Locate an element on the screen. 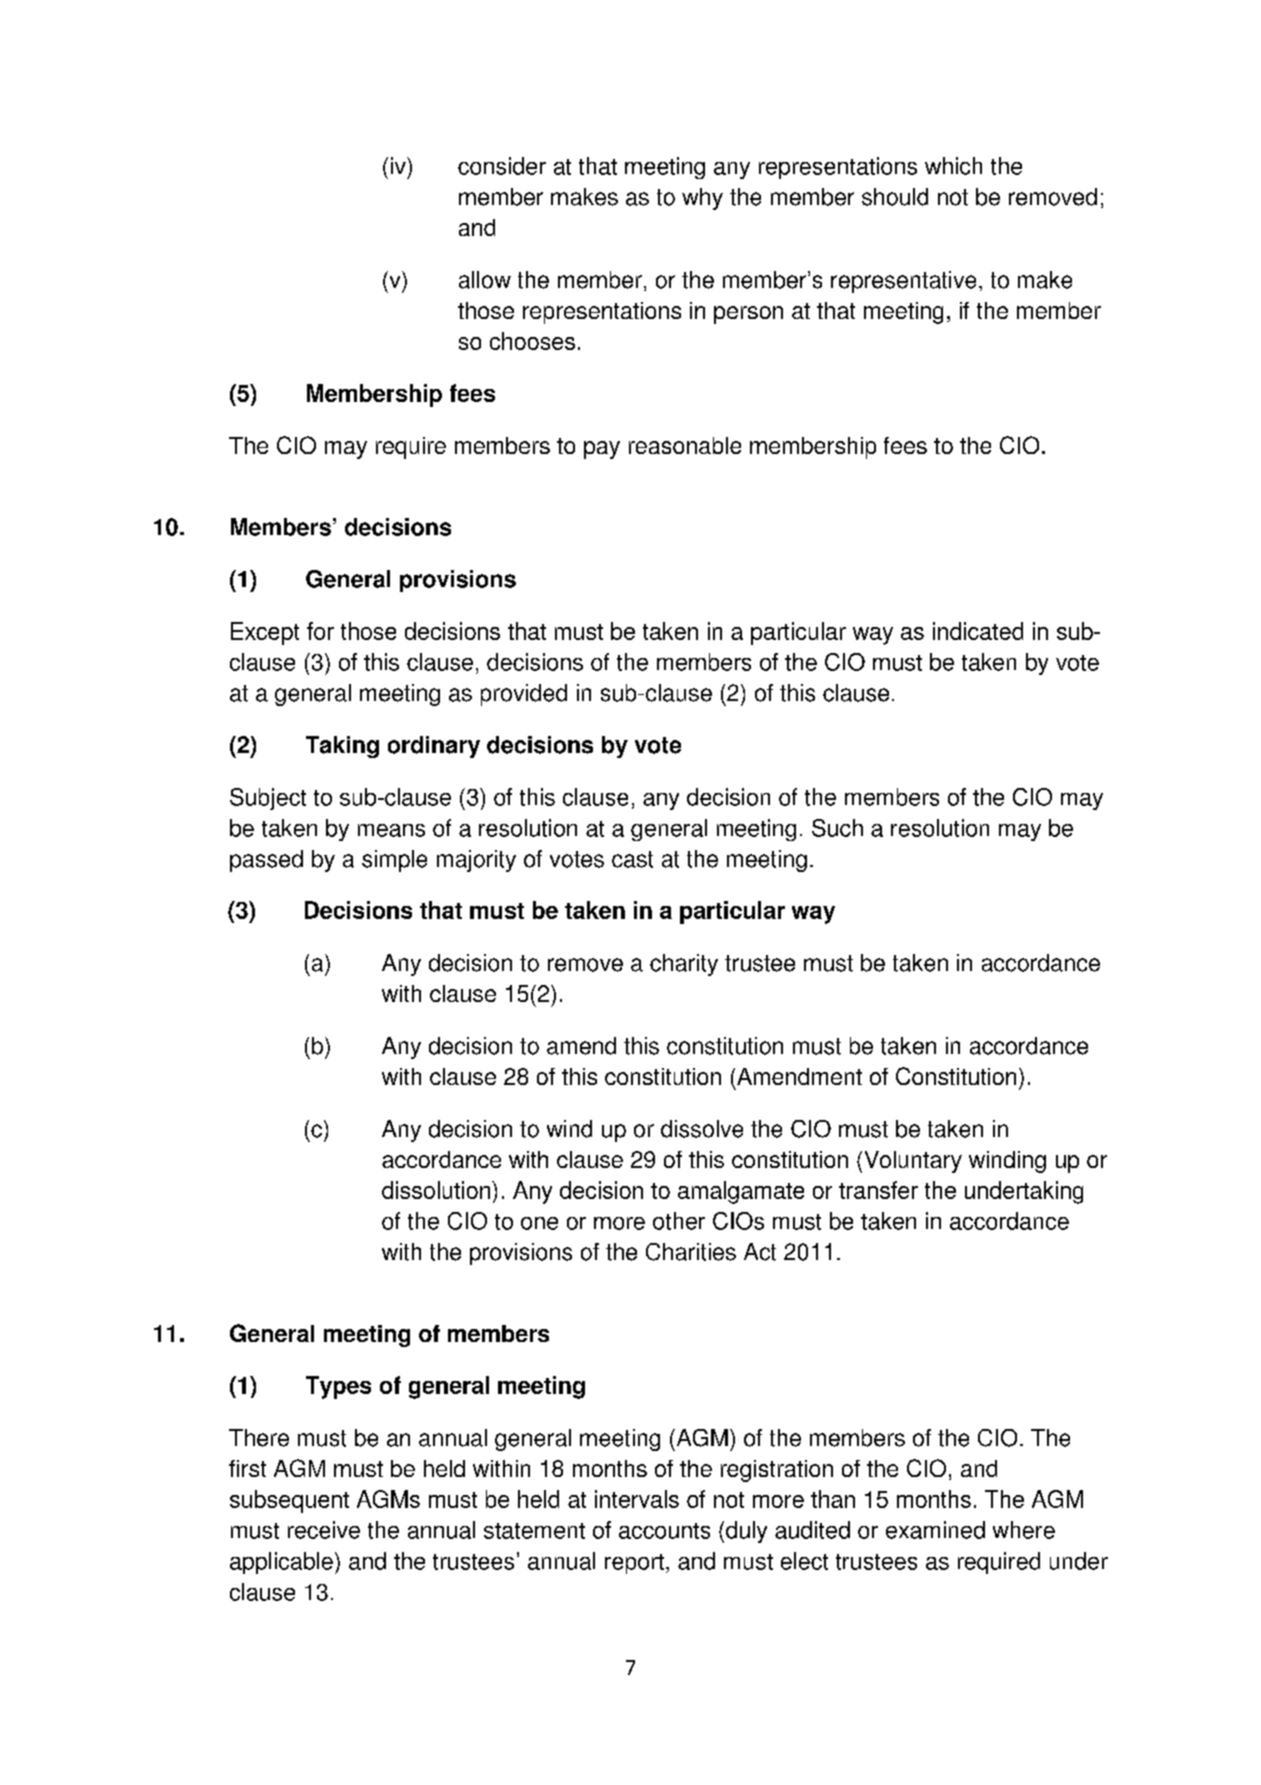 This screenshot has width=1261, height=1785. Such is located at coordinates (837, 828).
